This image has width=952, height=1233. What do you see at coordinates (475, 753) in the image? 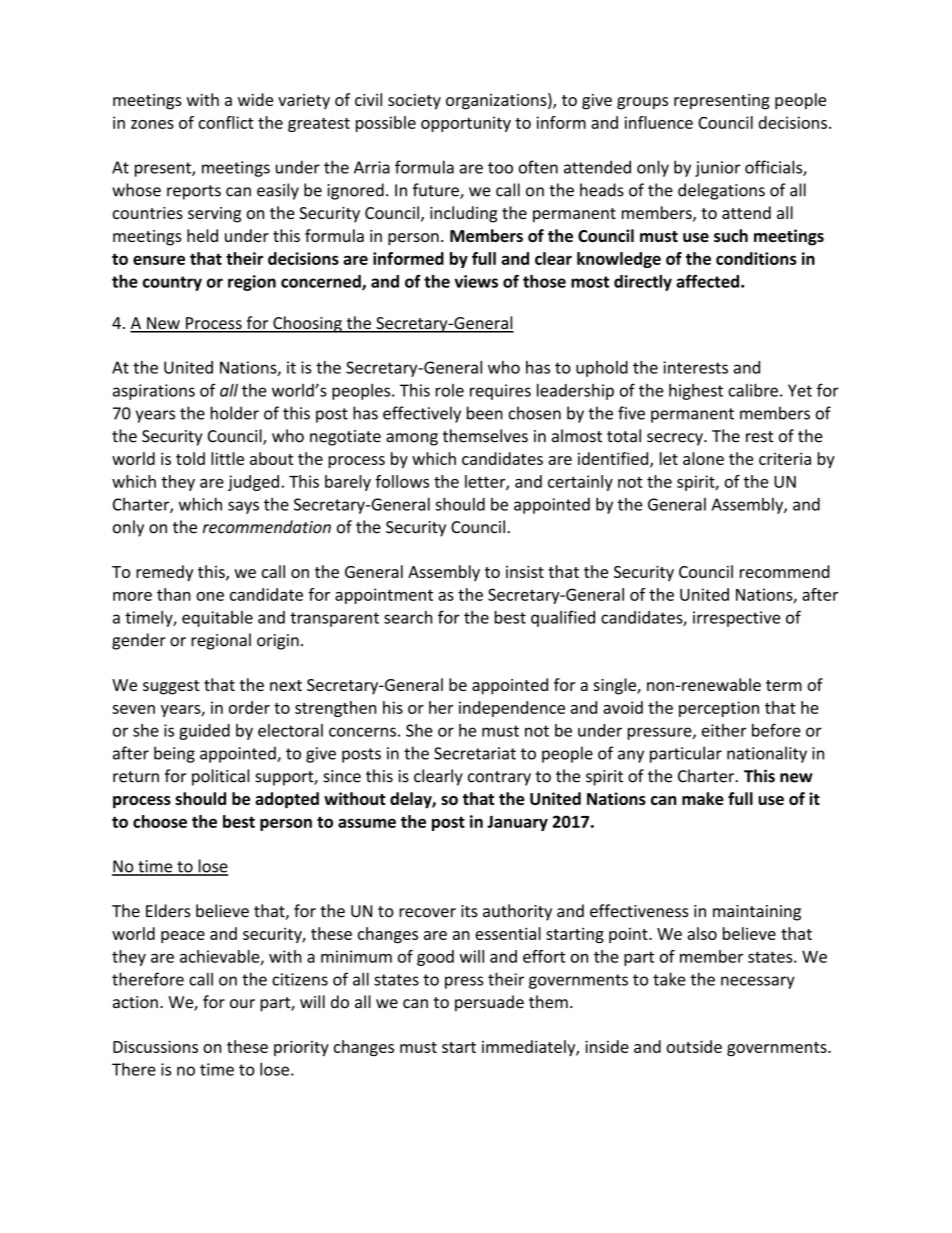
I see `Secretariat` at bounding box center [475, 753].
